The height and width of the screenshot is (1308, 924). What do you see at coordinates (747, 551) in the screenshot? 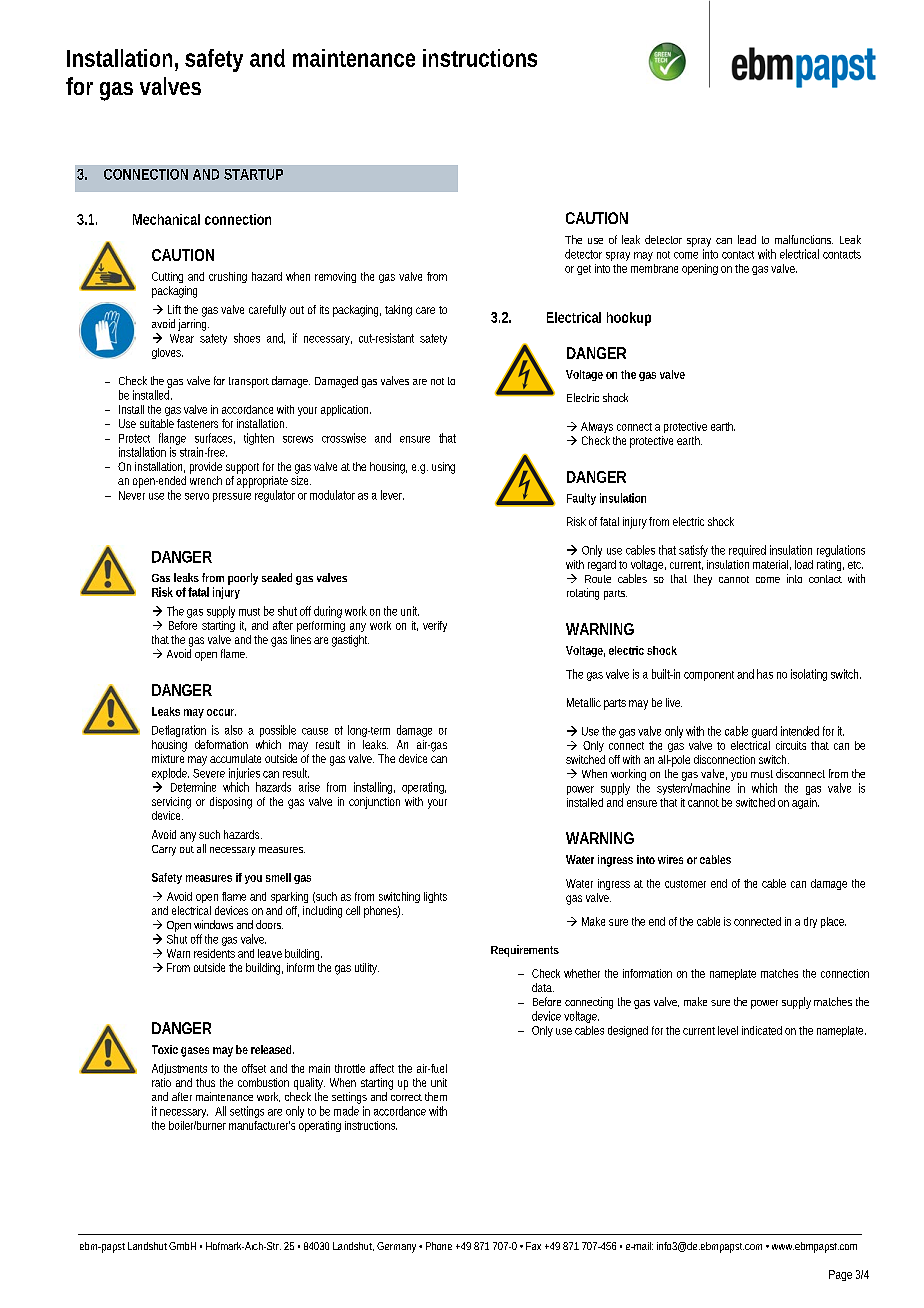
I see `required` at bounding box center [747, 551].
